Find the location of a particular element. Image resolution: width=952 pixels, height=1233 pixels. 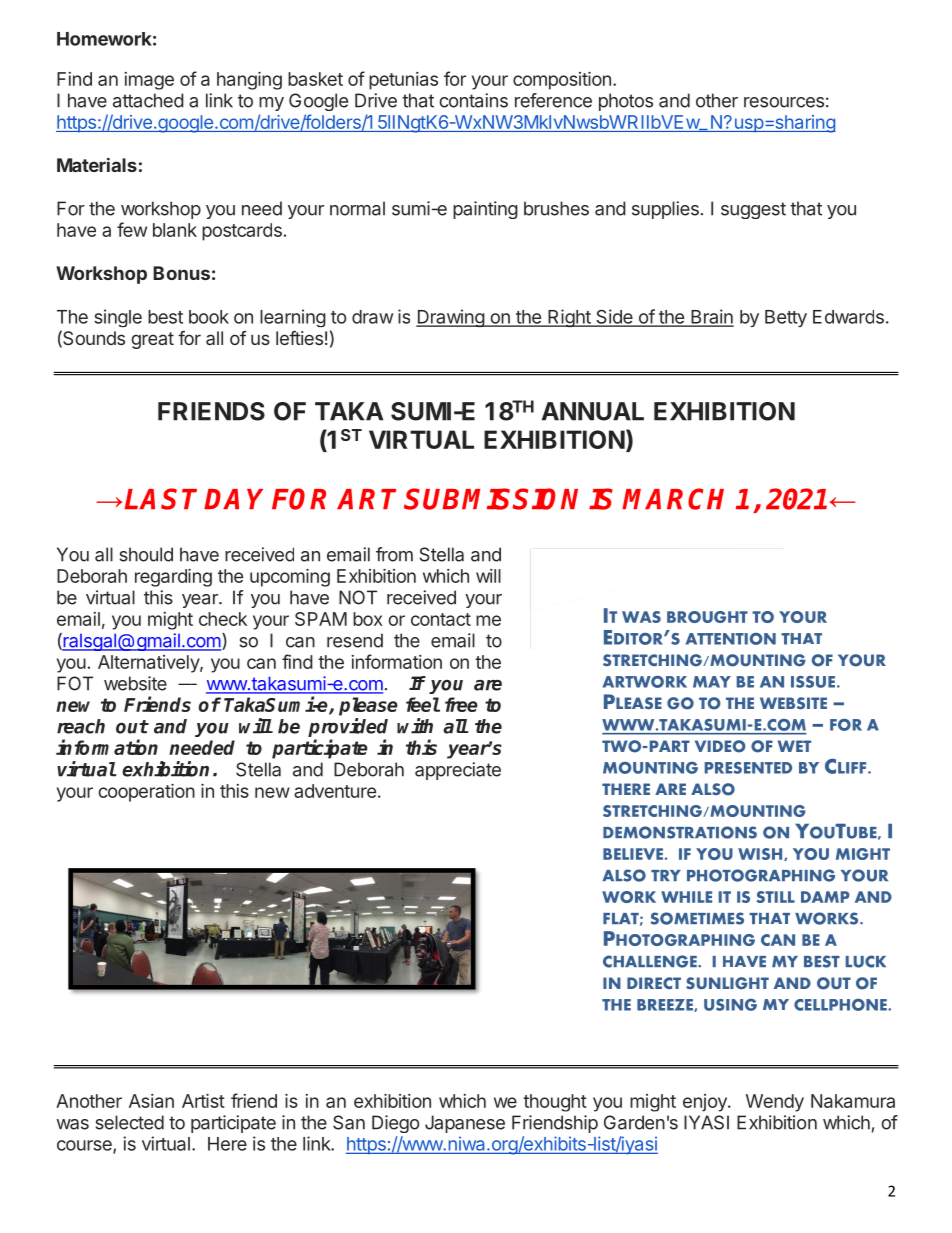

Wendy is located at coordinates (775, 1103).
